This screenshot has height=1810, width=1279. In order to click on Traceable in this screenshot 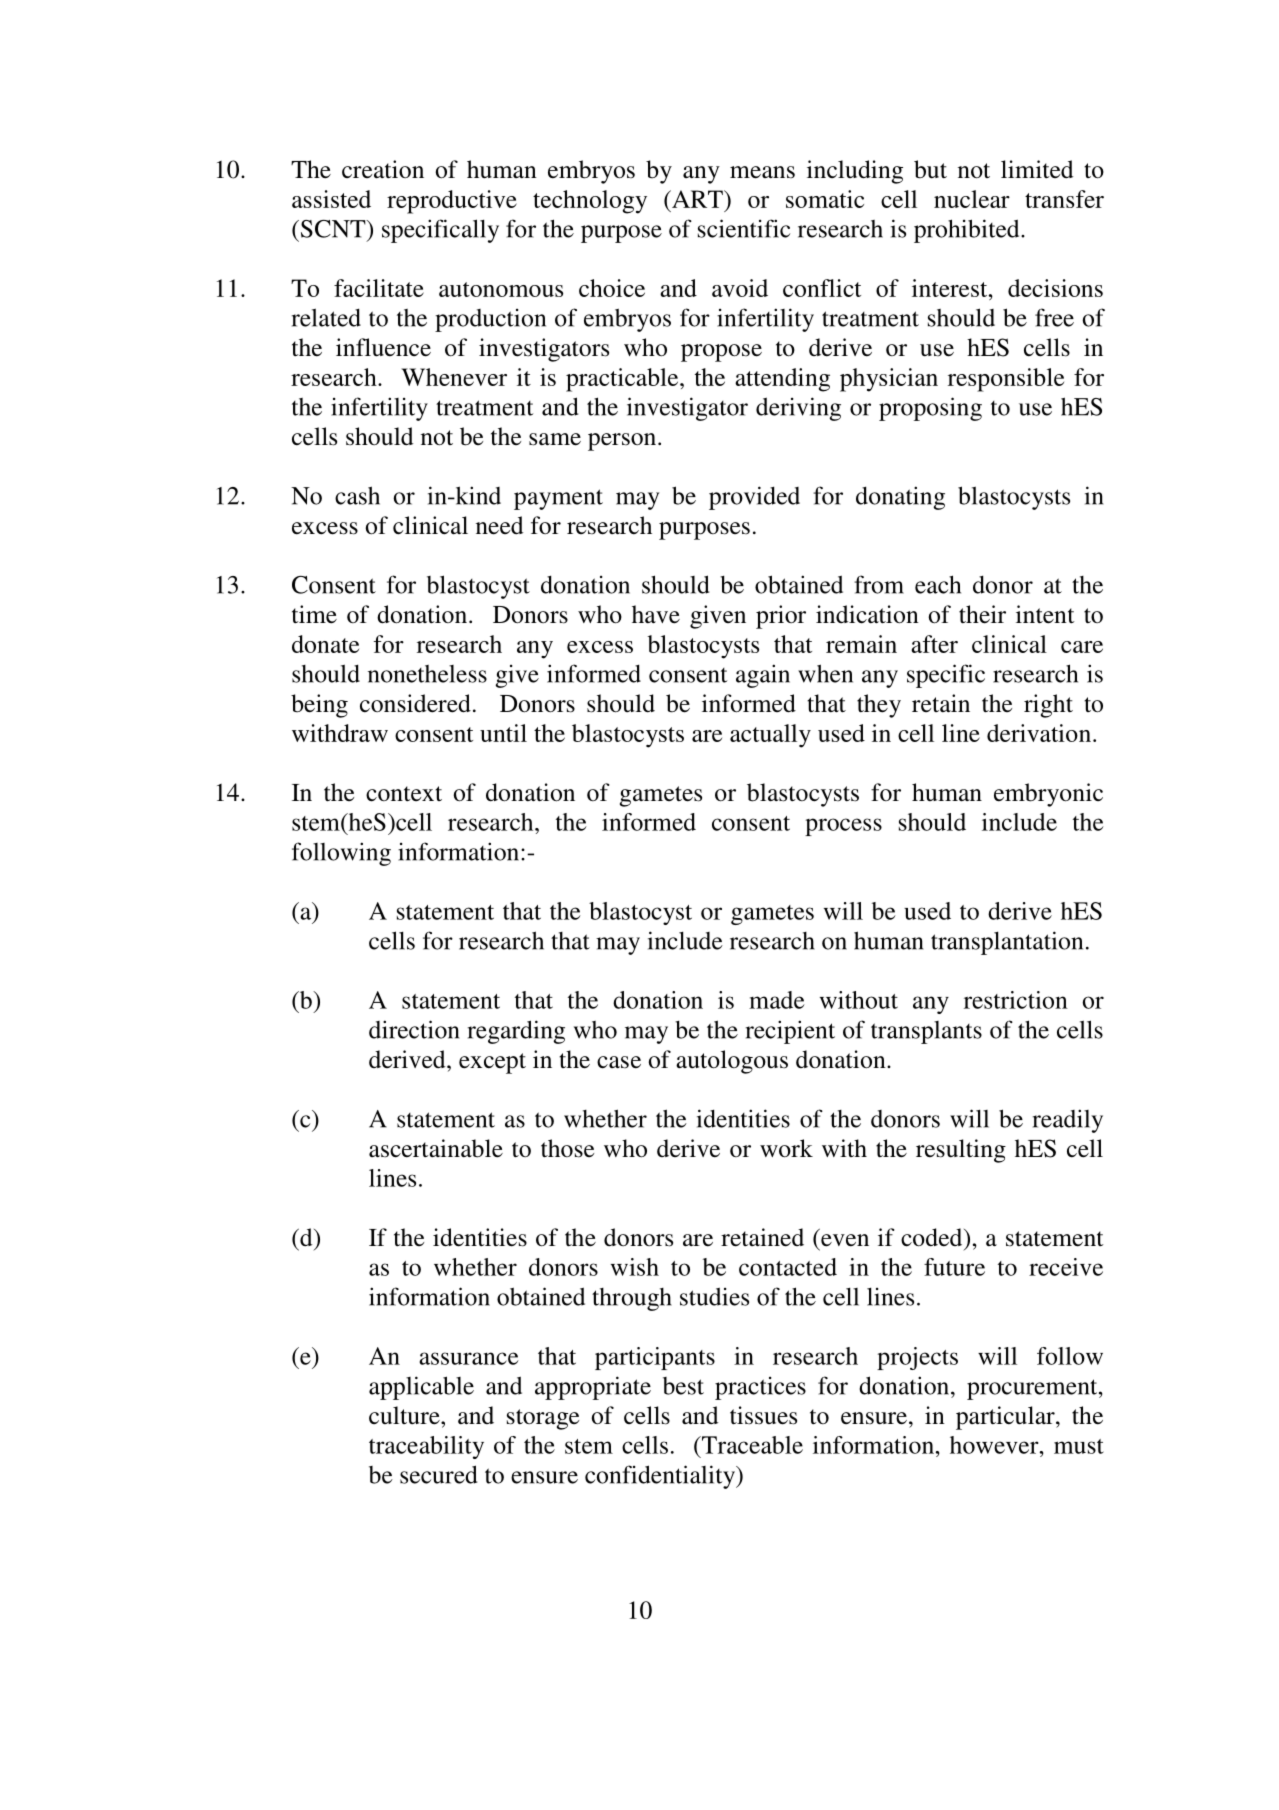, I will do `click(751, 1445)`.
